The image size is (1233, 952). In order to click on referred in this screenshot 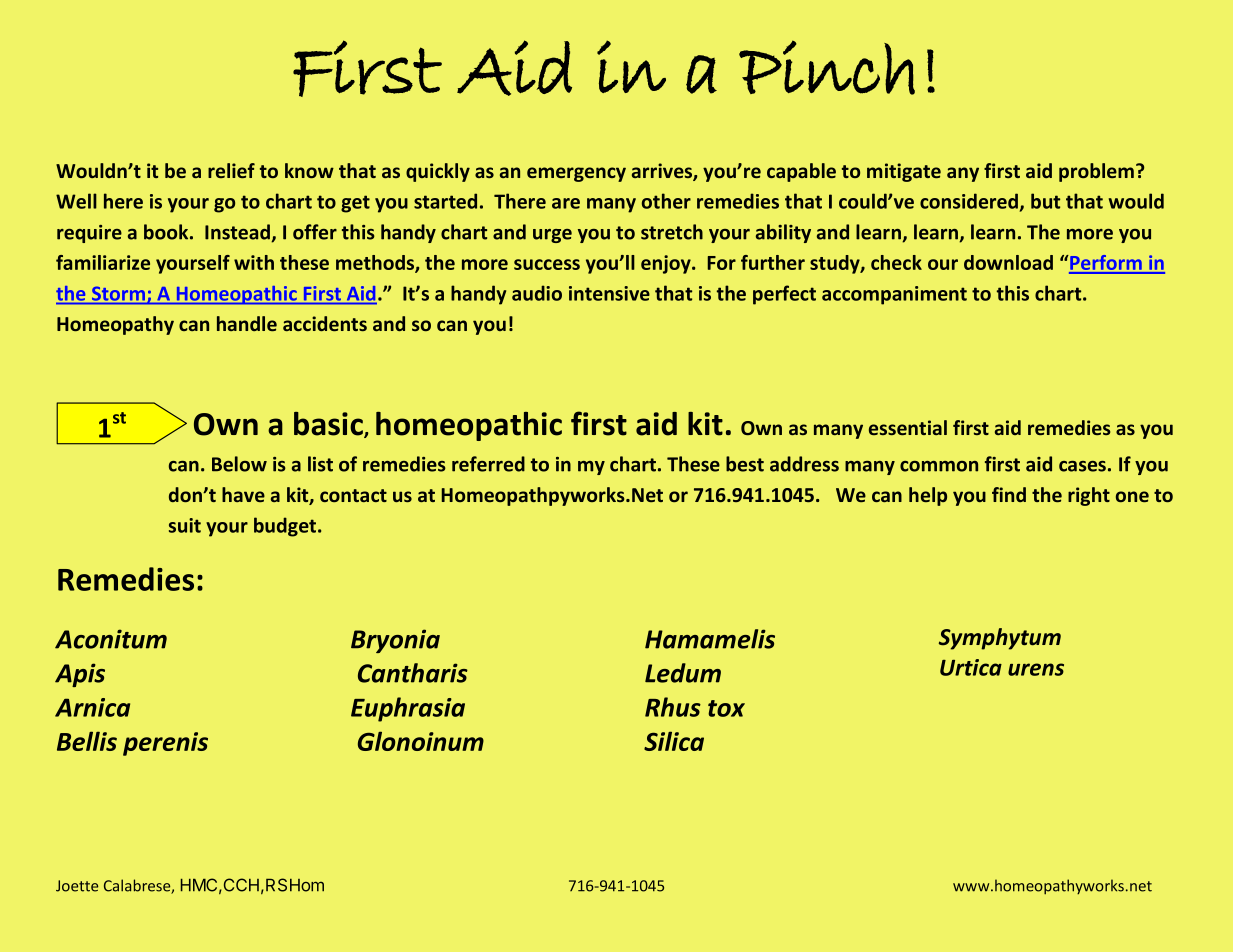, I will do `click(488, 464)`.
